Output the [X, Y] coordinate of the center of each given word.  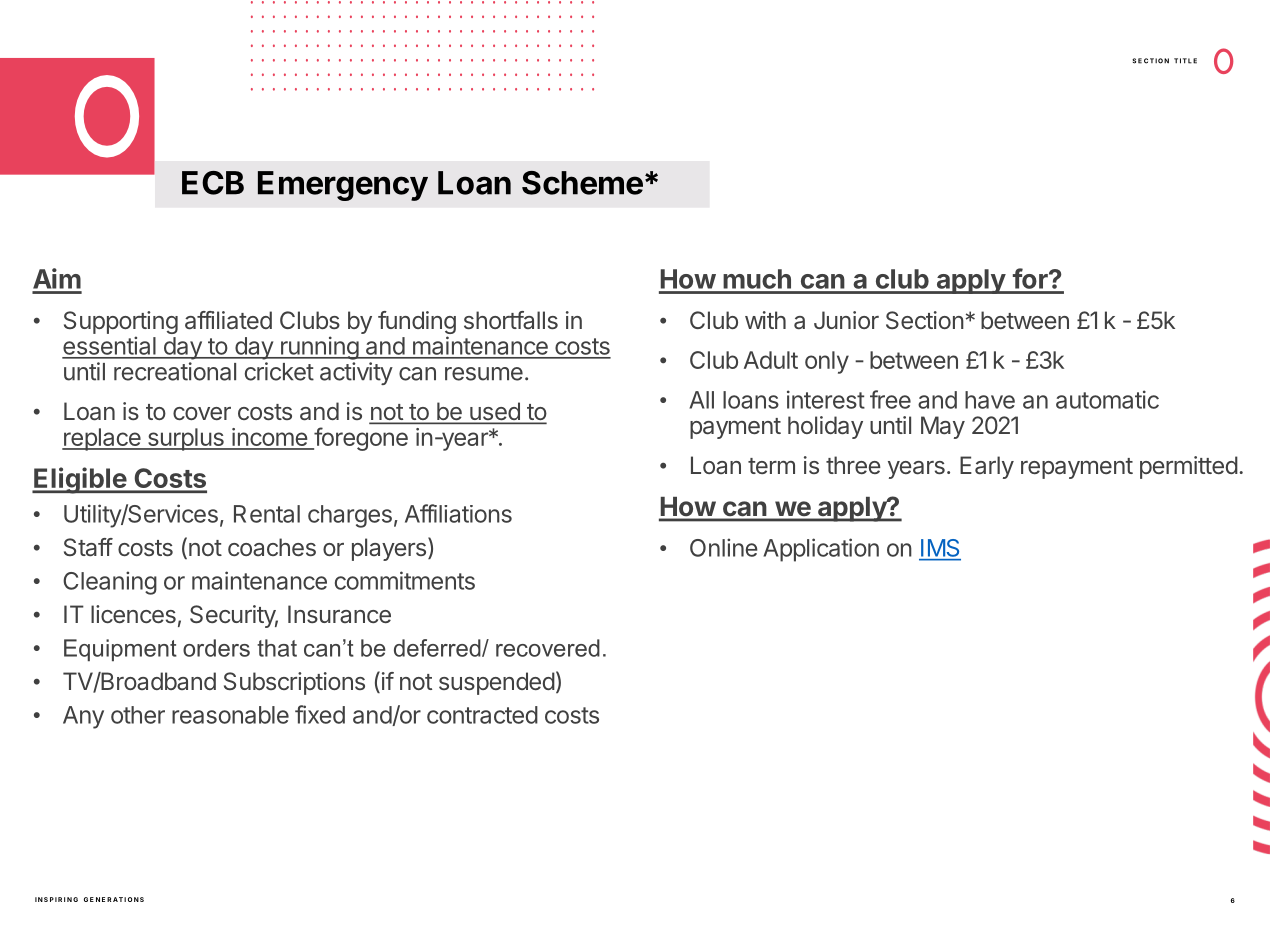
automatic [1107, 399]
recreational [175, 371]
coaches [272, 547]
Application [821, 550]
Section [925, 320]
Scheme [582, 183]
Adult [771, 360]
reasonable [230, 715]
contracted [482, 715]
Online [724, 547]
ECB [213, 183]
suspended [497, 683]
